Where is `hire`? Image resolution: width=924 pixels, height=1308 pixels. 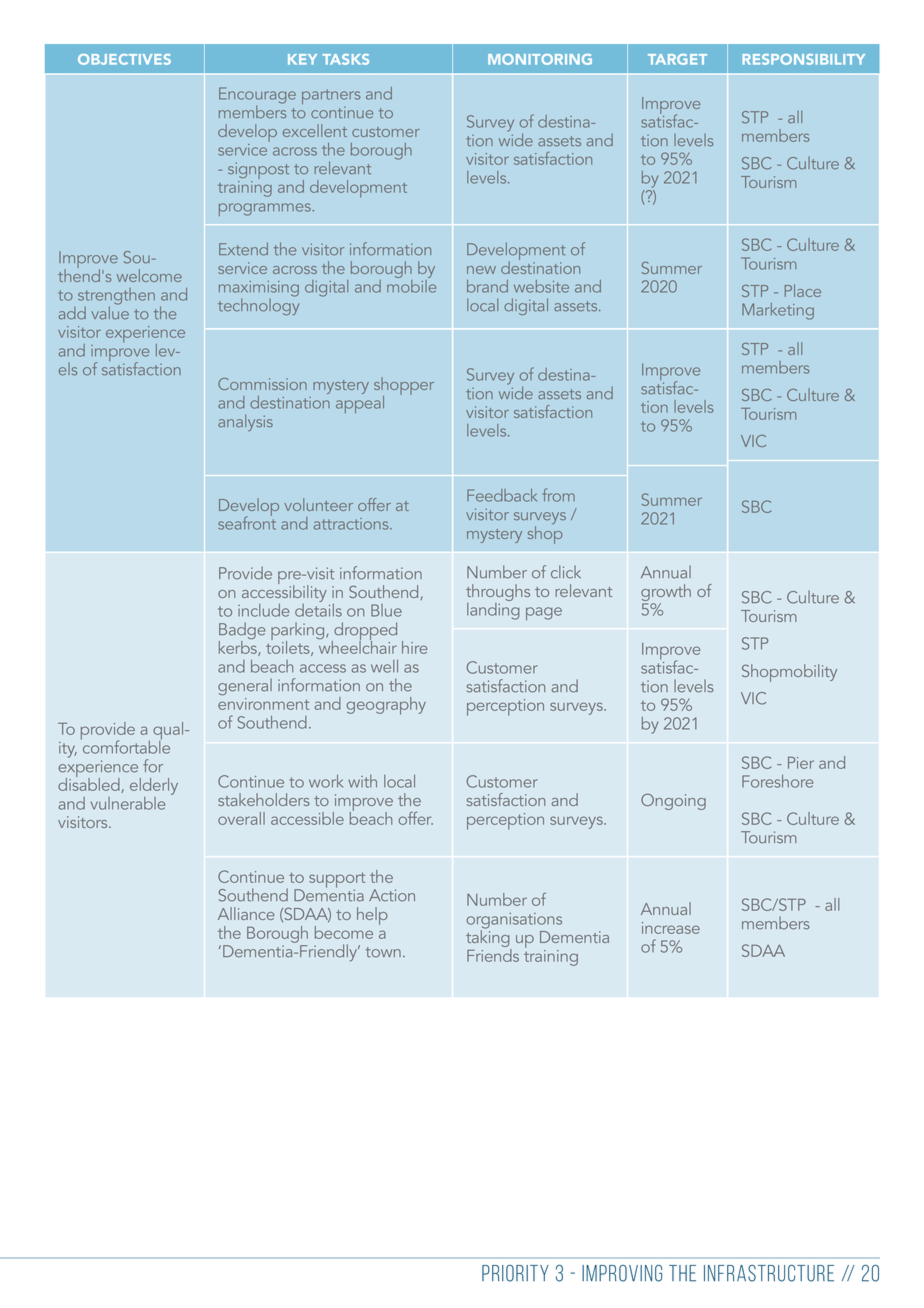 hire is located at coordinates (415, 647).
